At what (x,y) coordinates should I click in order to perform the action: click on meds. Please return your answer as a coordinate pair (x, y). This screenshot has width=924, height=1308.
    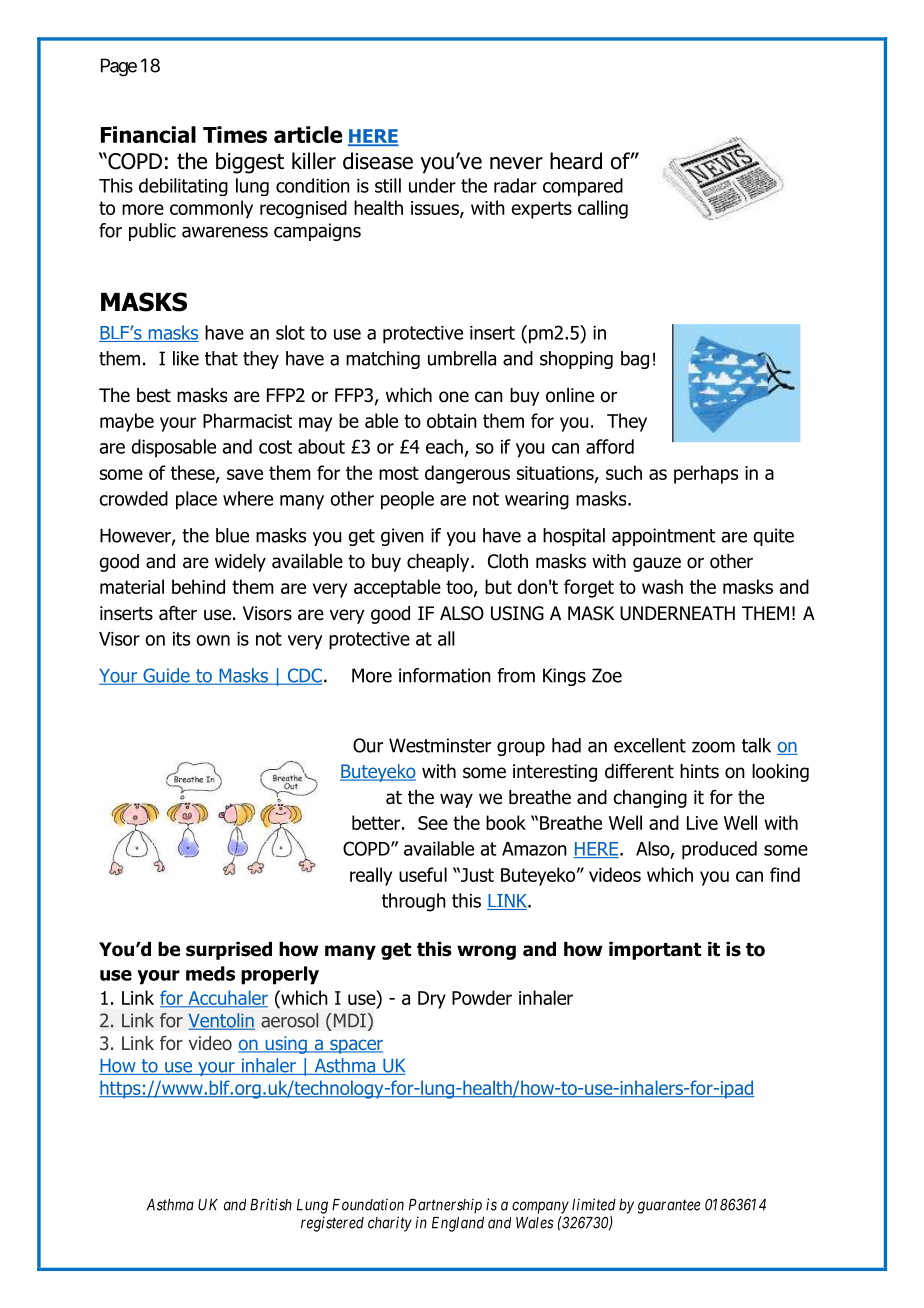
    Looking at the image, I should click on (210, 973).
